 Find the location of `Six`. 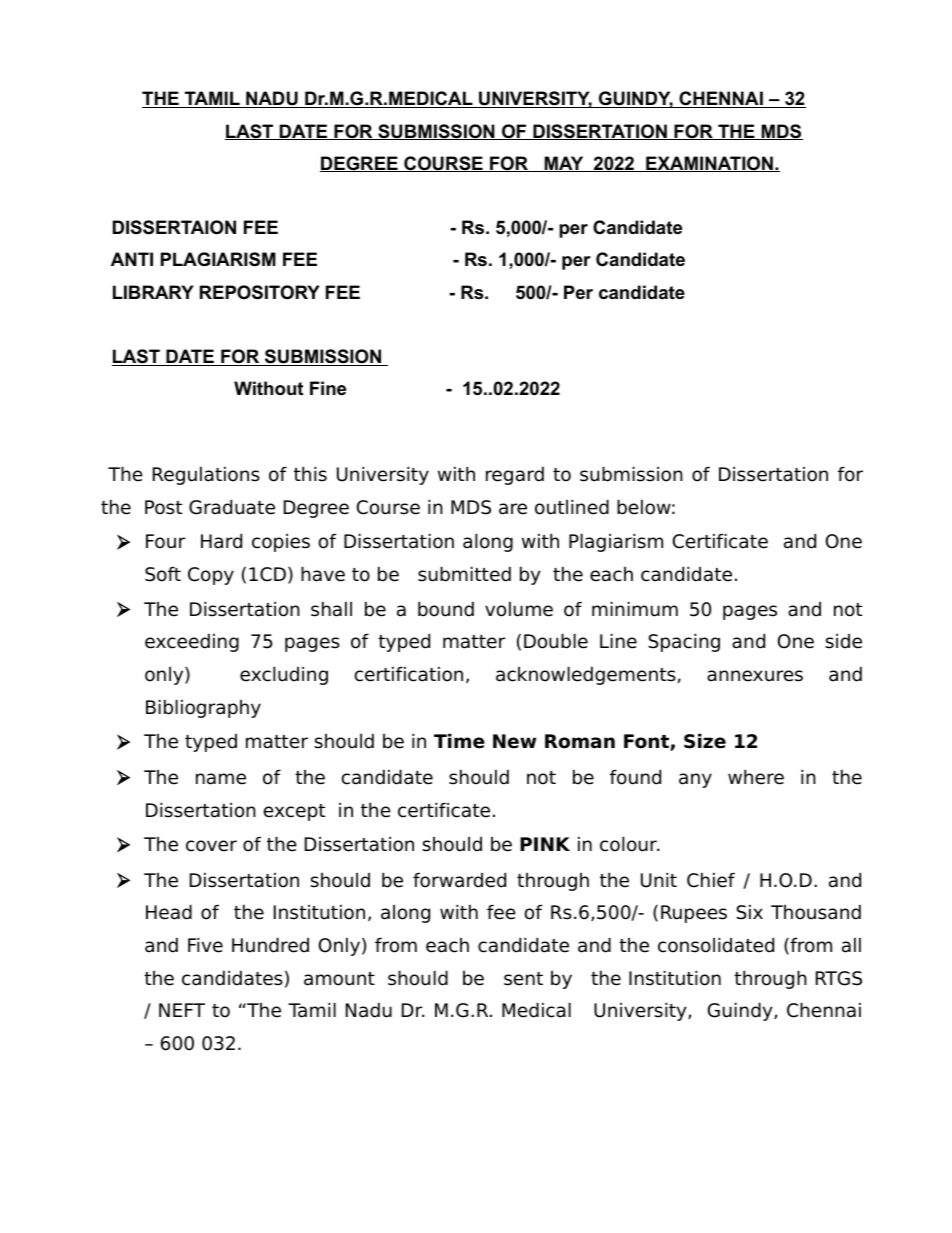

Six is located at coordinates (749, 912).
